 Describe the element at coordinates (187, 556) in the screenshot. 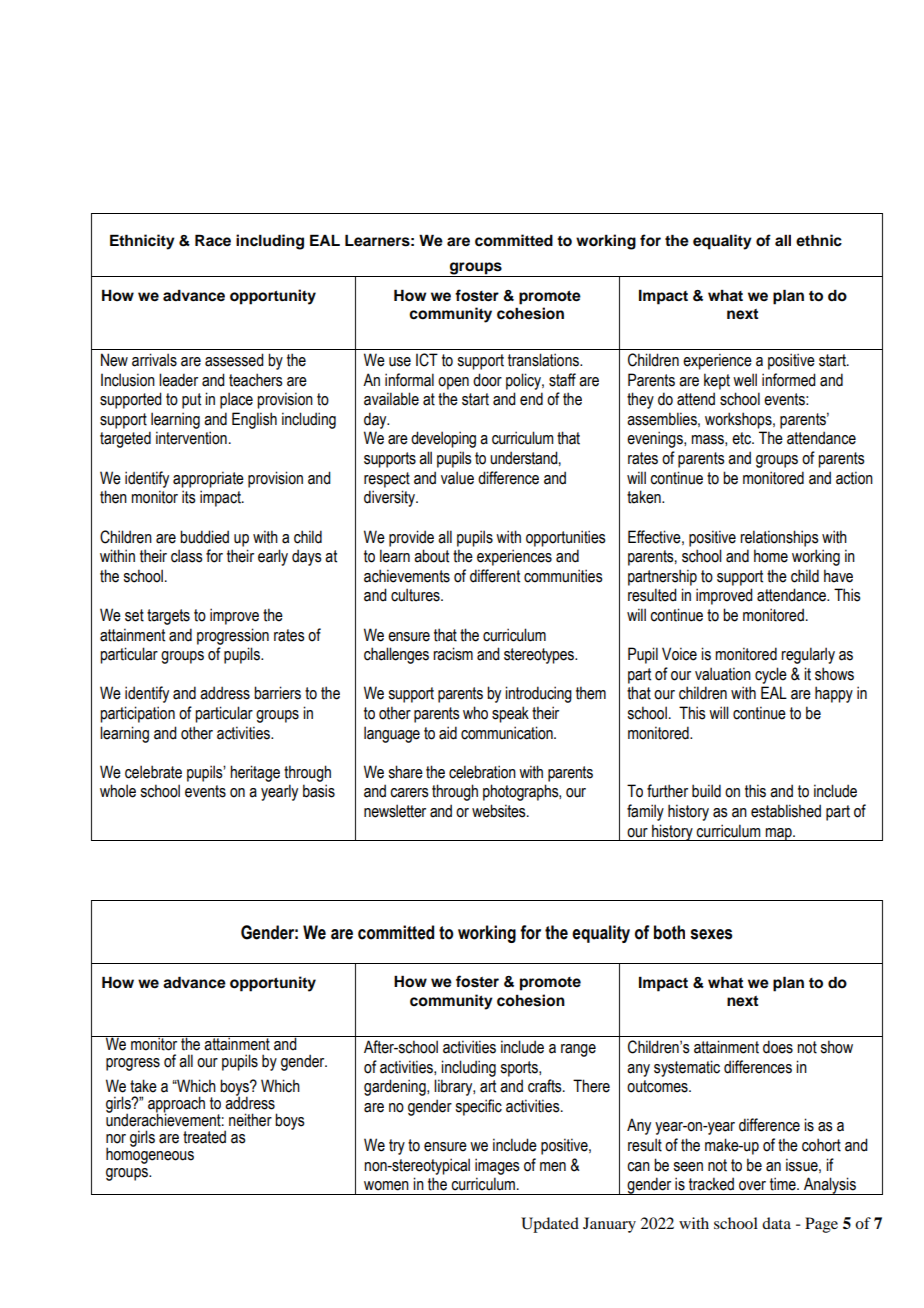

I see `class` at that location.
